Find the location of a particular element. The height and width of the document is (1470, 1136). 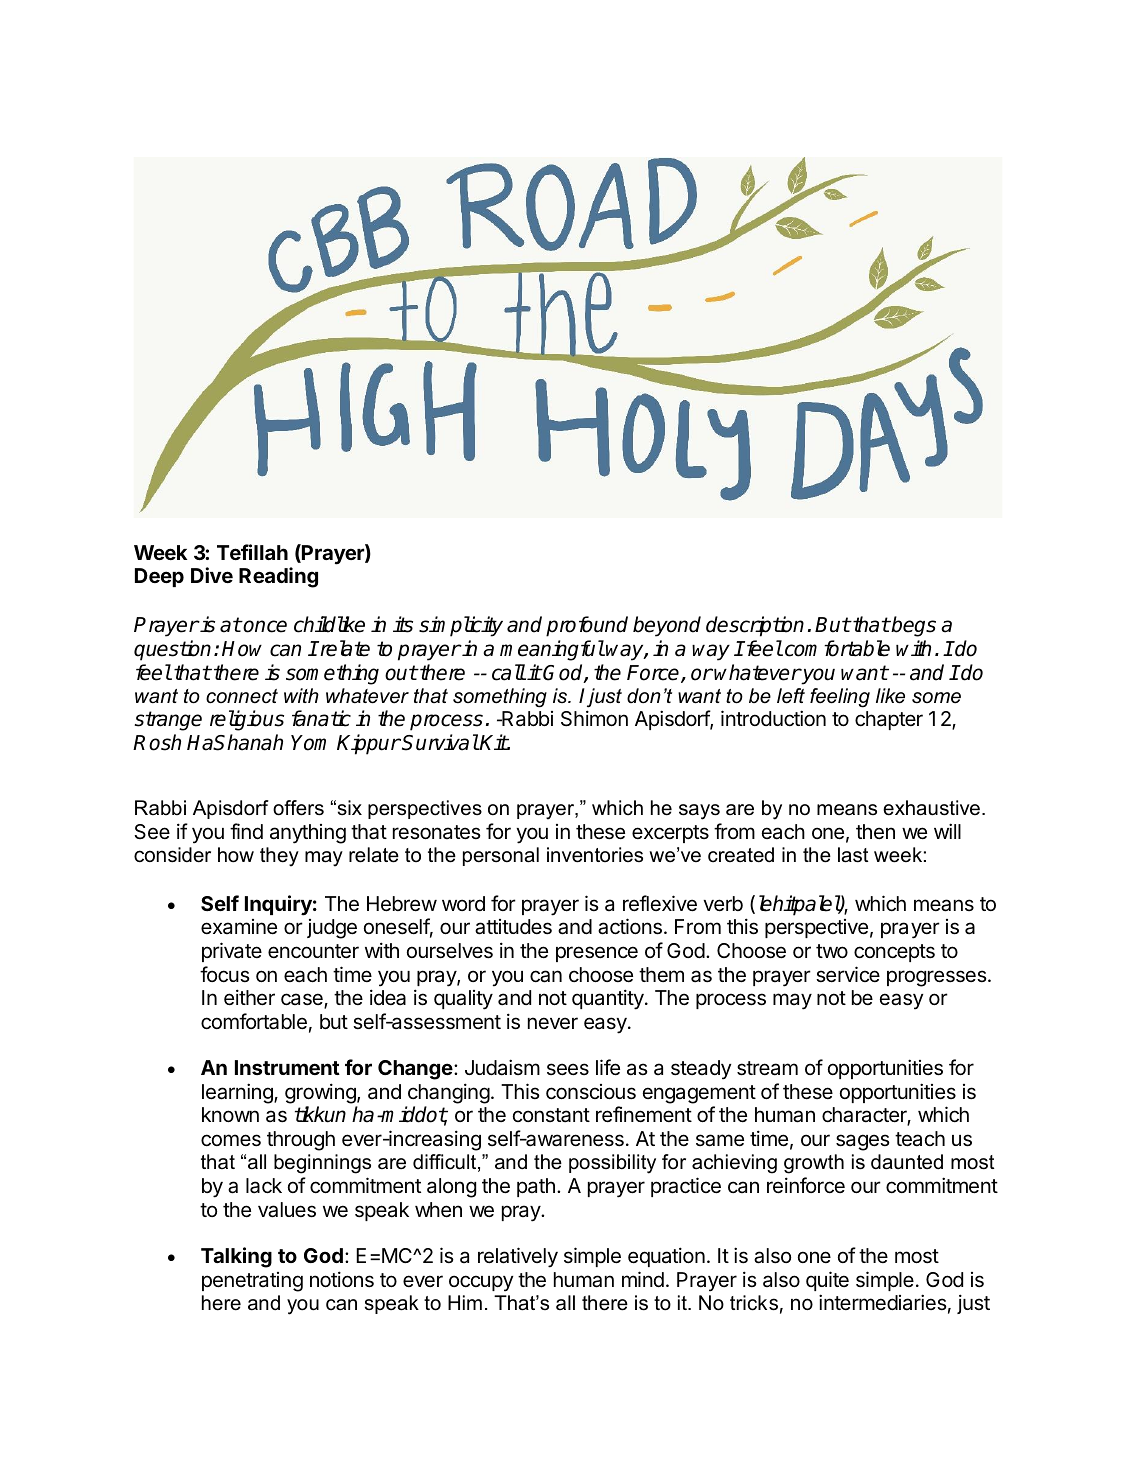

profound is located at coordinates (587, 626).
